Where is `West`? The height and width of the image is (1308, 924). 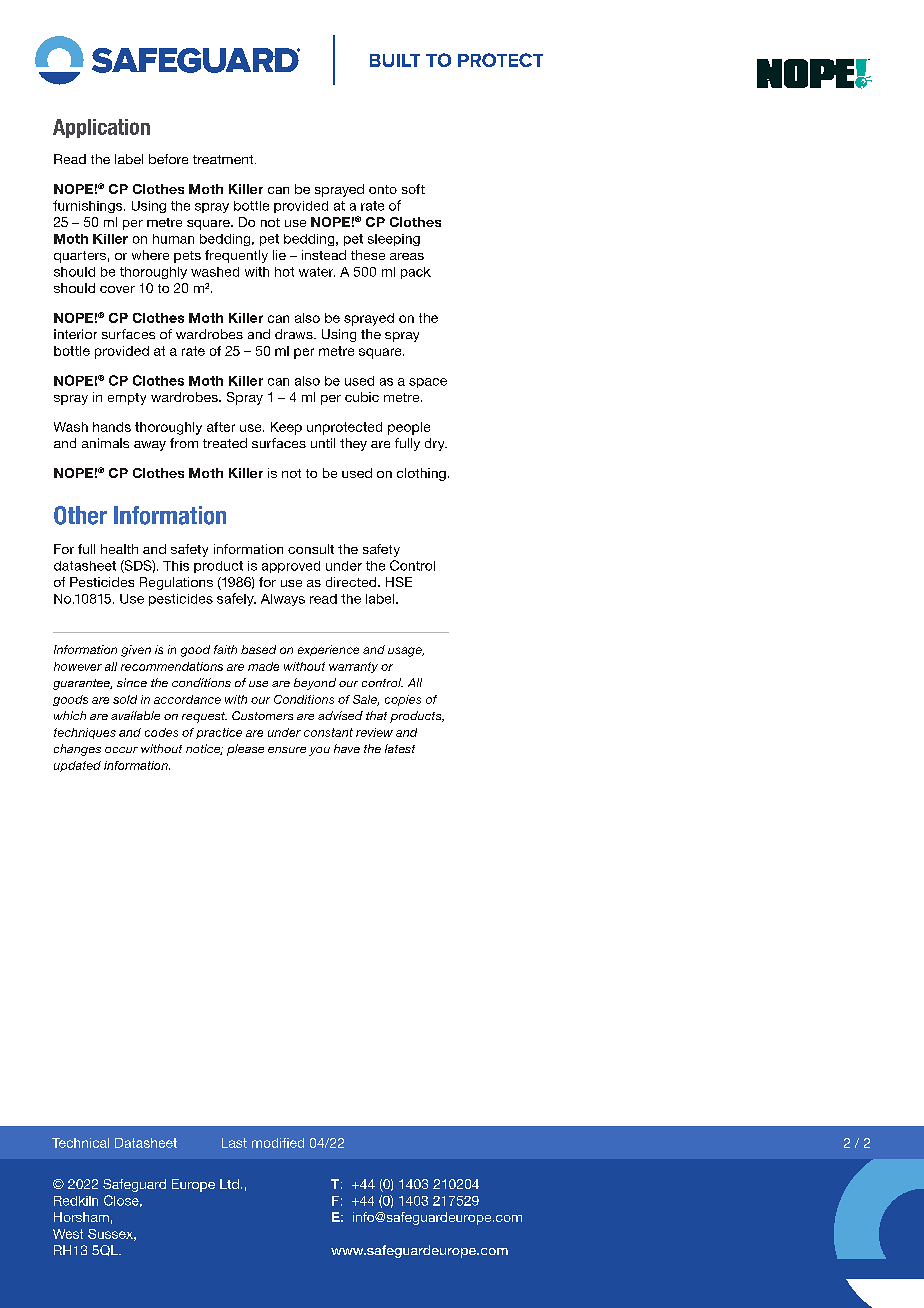 West is located at coordinates (68, 1234).
